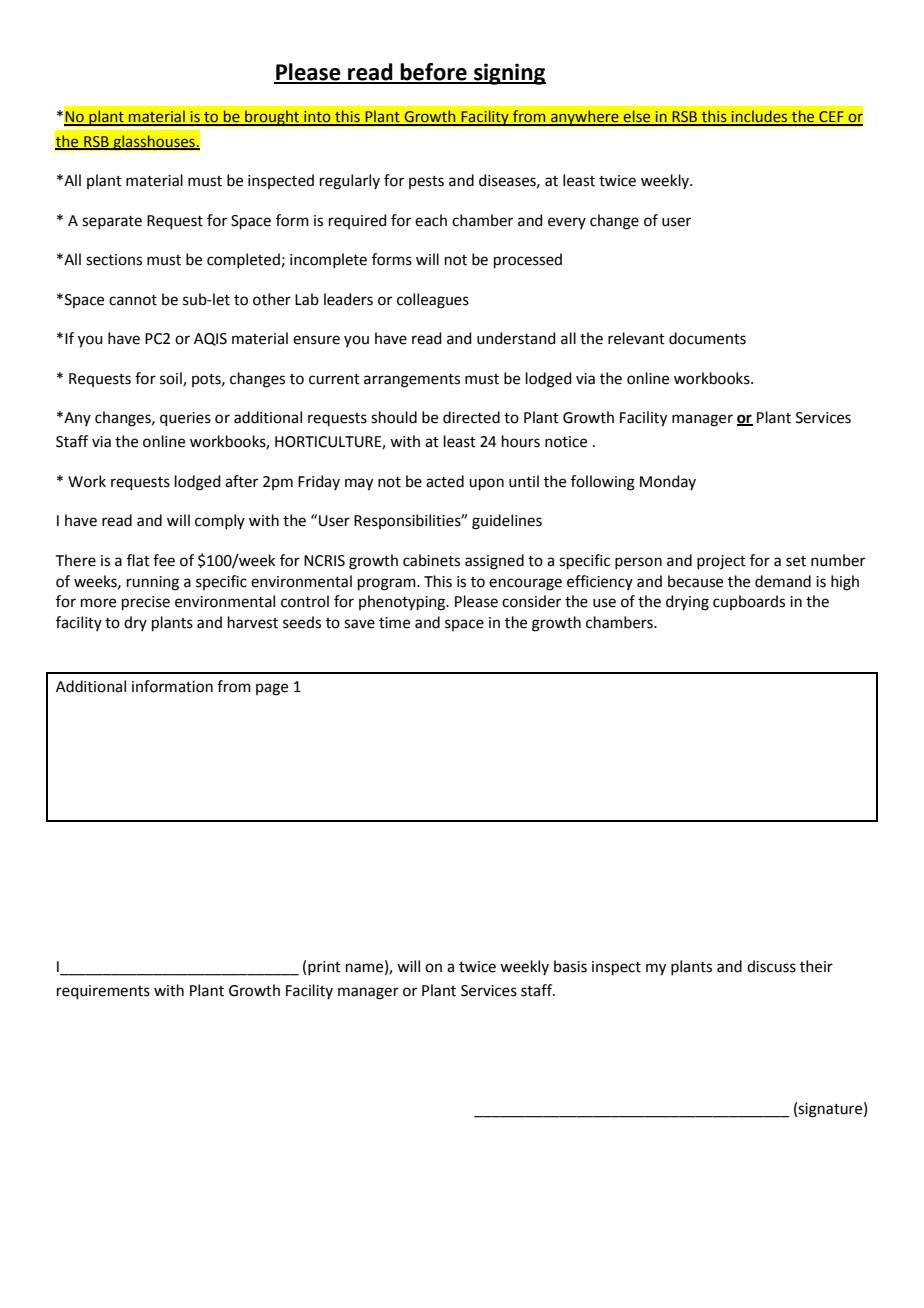  What do you see at coordinates (433, 301) in the screenshot?
I see `colleagues` at bounding box center [433, 301].
